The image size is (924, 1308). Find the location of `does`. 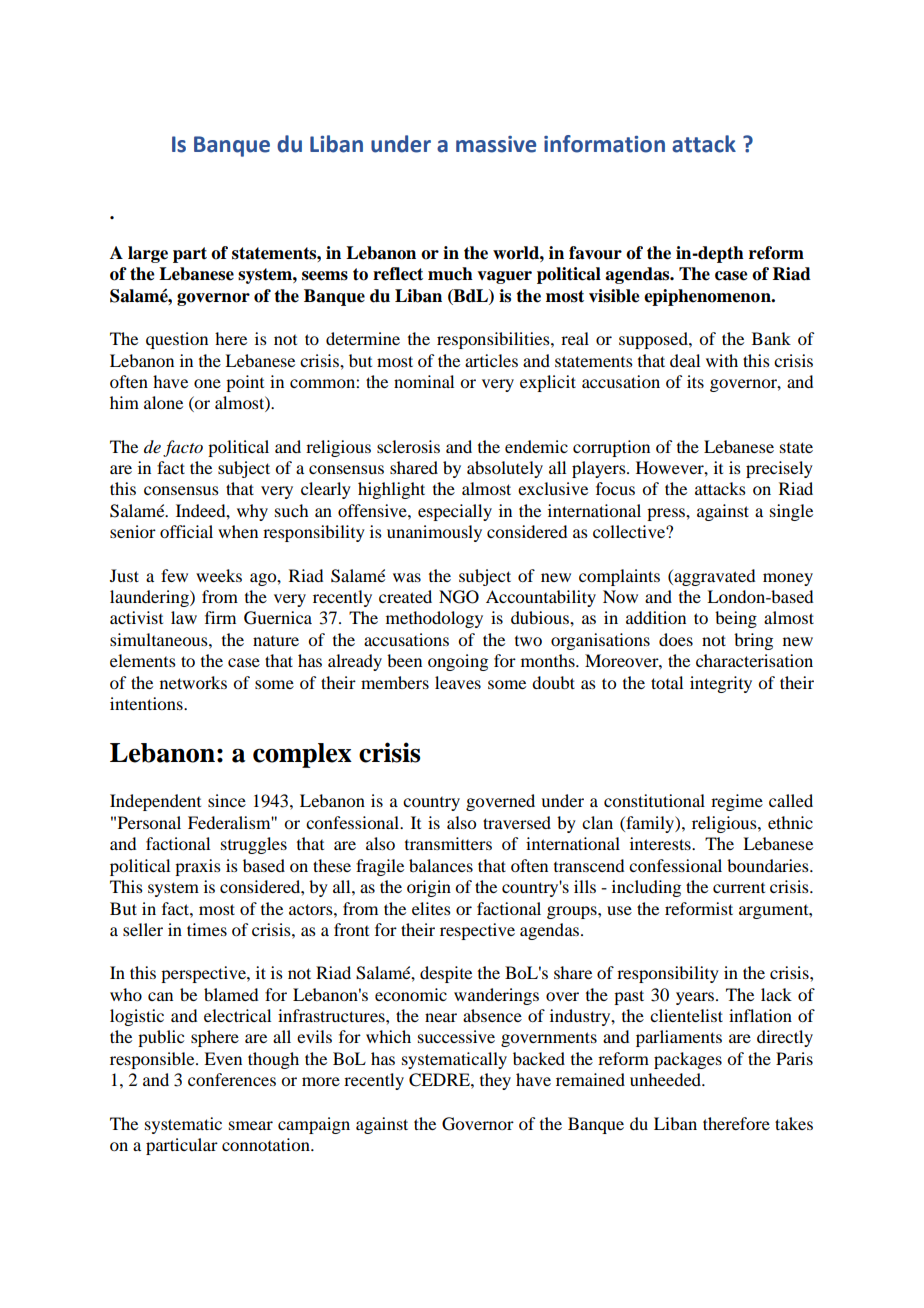

does is located at coordinates (676, 639).
